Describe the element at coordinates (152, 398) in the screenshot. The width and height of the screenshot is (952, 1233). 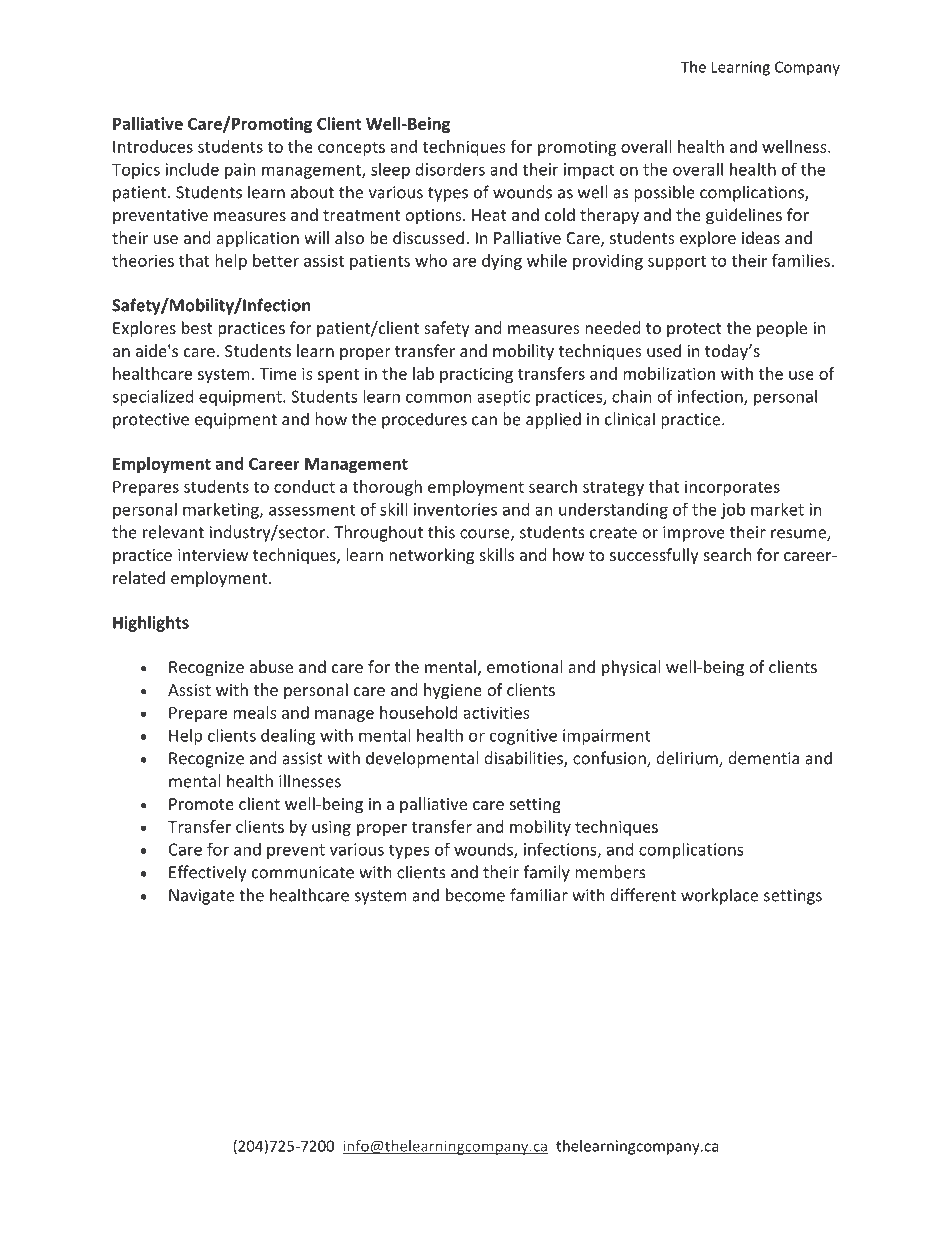
I see `specialized` at that location.
